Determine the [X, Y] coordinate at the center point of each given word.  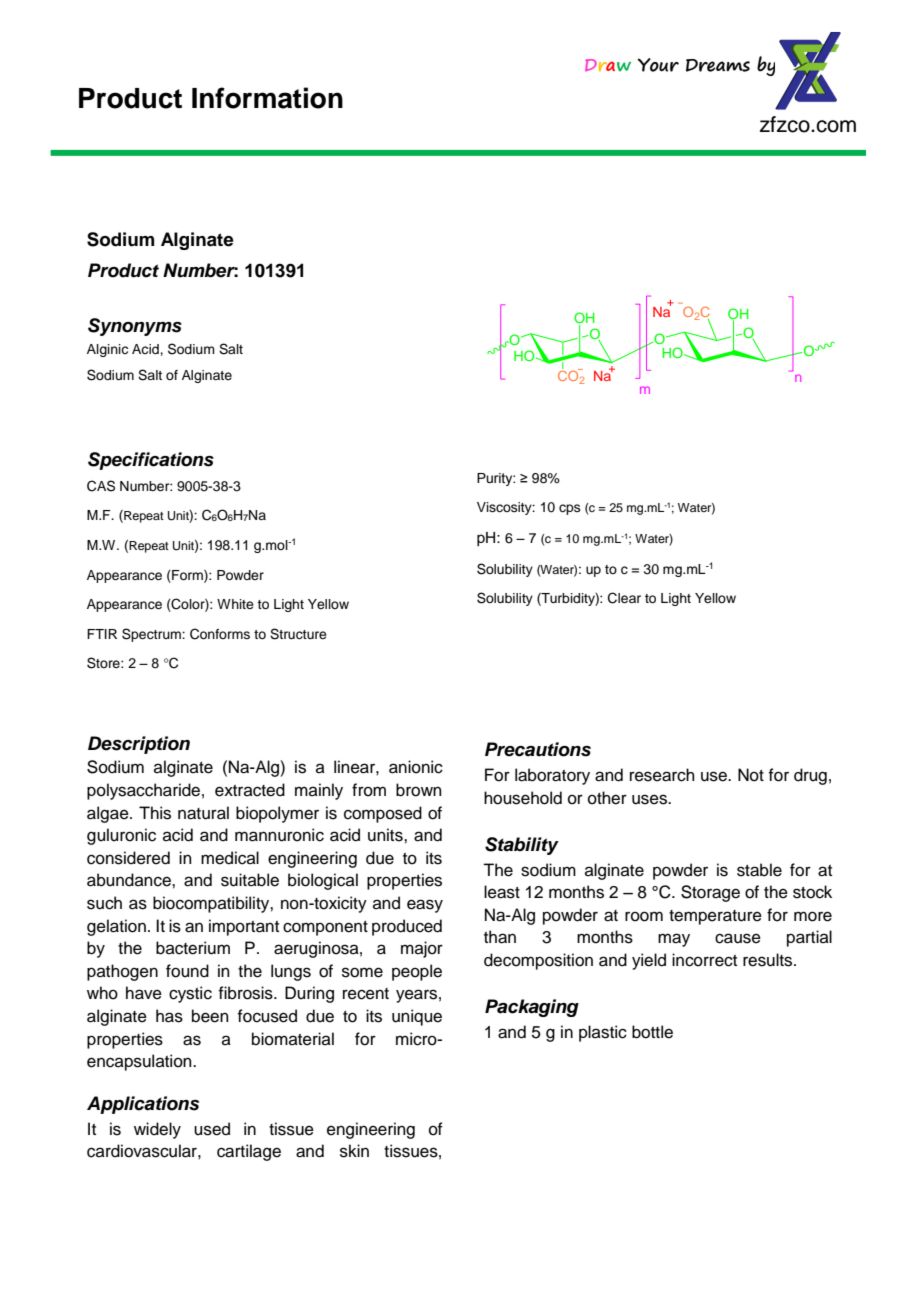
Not [751, 775]
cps [570, 509]
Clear [624, 598]
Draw [608, 65]
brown [419, 790]
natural [203, 813]
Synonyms [135, 327]
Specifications [151, 461]
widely [157, 1130]
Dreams [718, 65]
